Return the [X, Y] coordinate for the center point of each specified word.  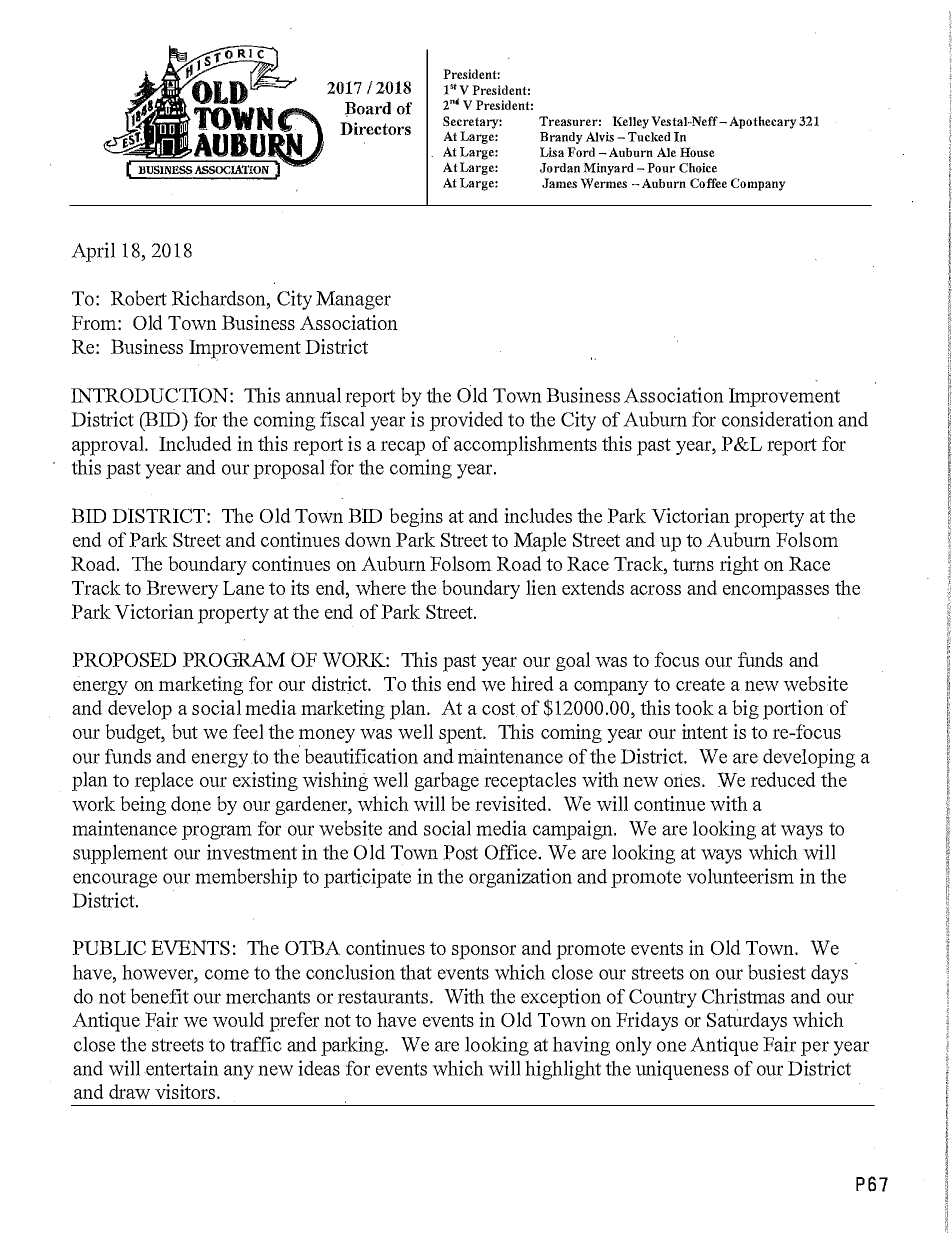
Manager [353, 300]
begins [416, 517]
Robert [139, 298]
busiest [777, 972]
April [93, 252]
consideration [778, 419]
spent [462, 735]
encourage [115, 880]
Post [460, 852]
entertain [181, 1068]
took [694, 707]
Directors [375, 128]
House [697, 152]
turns [693, 564]
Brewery [182, 589]
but [185, 731]
